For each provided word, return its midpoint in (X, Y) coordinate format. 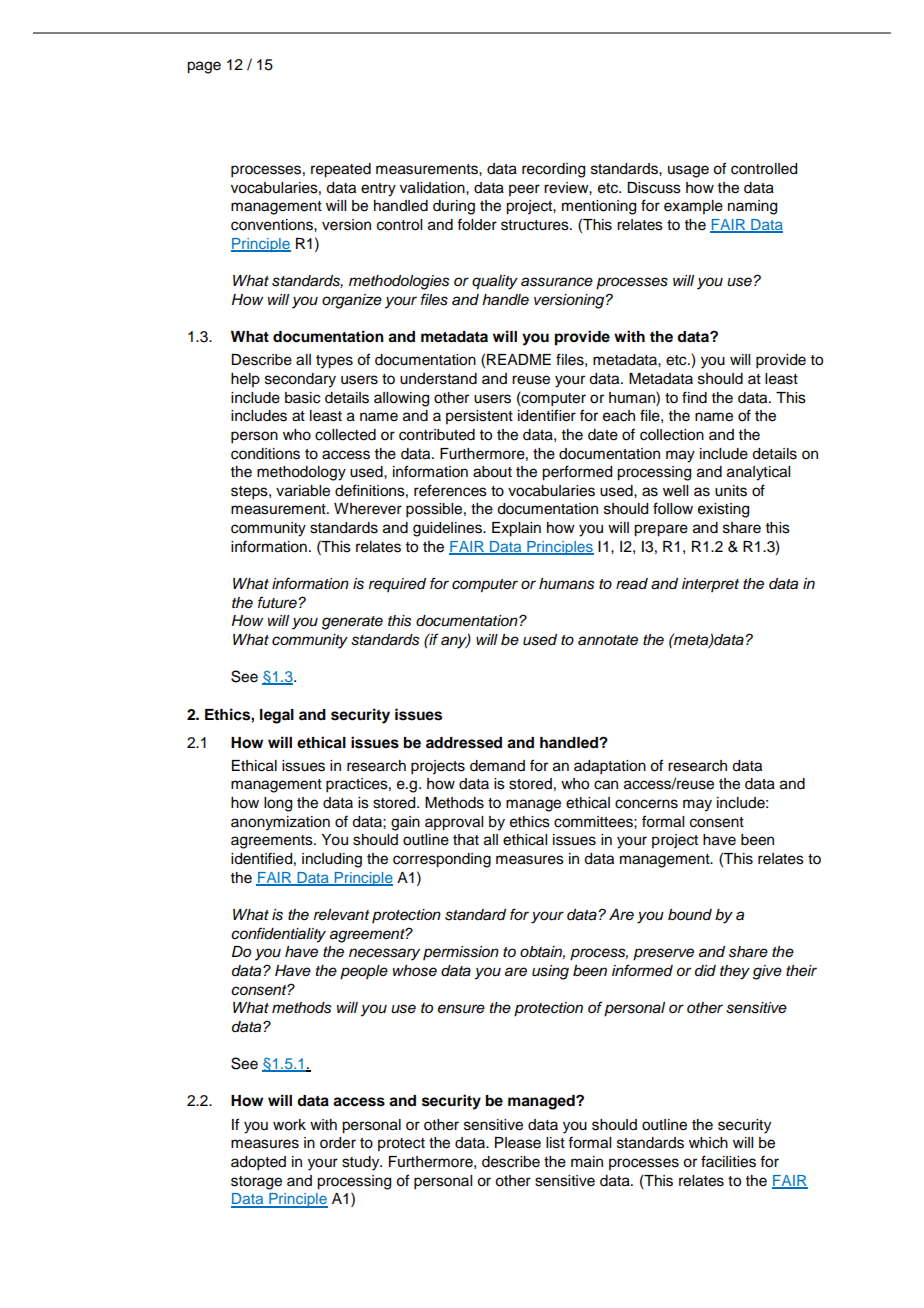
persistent (479, 417)
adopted (258, 1163)
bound (690, 915)
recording (553, 170)
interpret (710, 585)
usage (688, 171)
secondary (300, 380)
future (278, 602)
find (694, 397)
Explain (516, 529)
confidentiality (278, 935)
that (466, 840)
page (204, 67)
